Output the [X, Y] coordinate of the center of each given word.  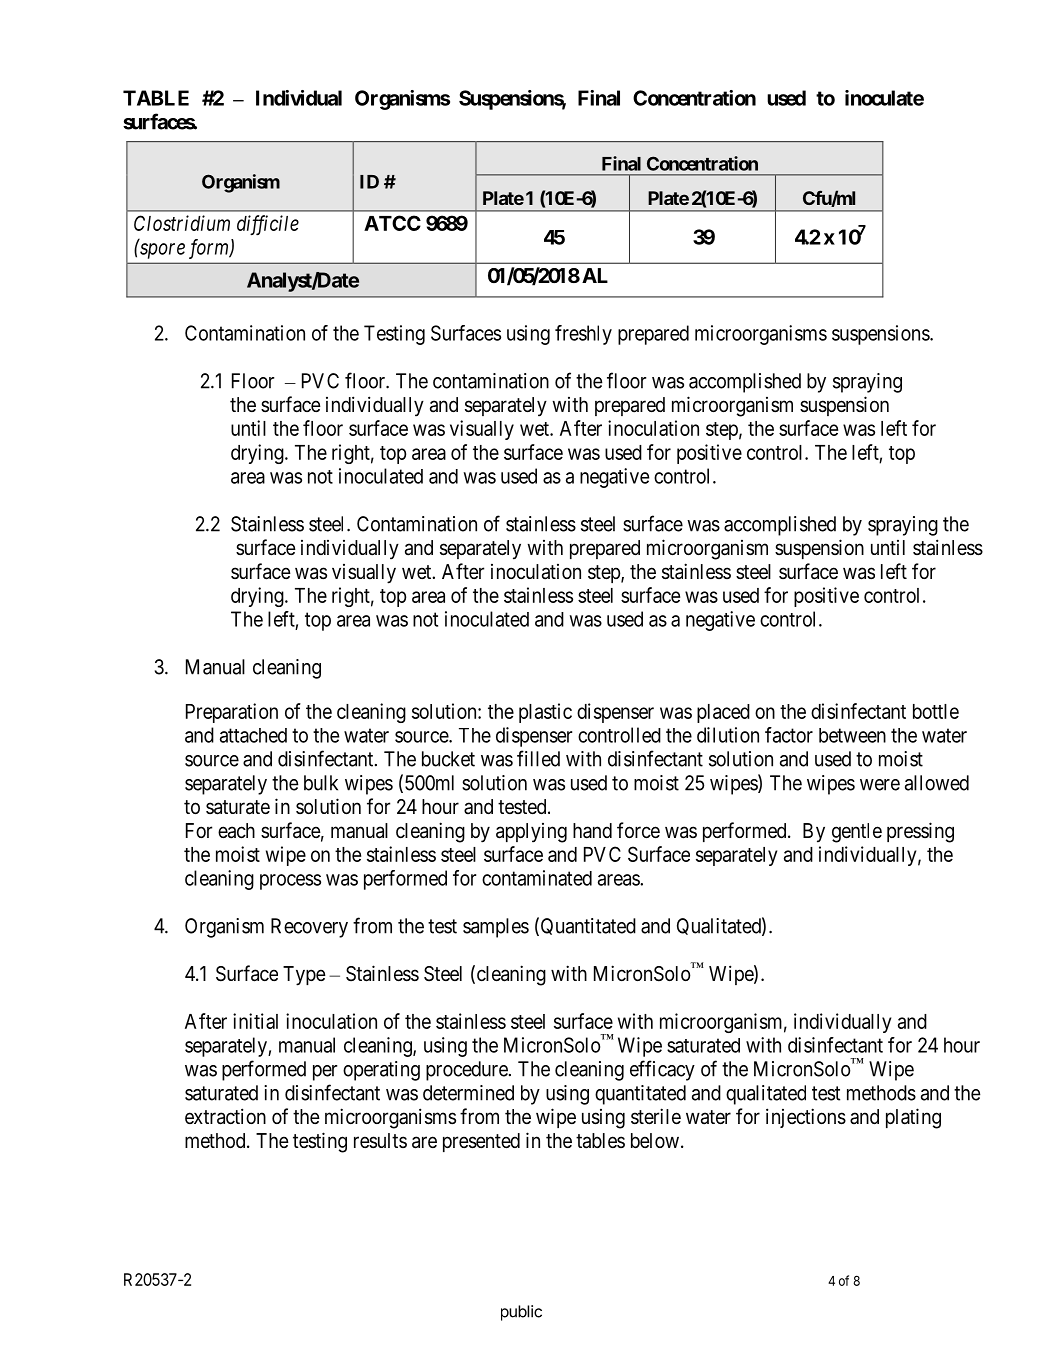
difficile [268, 225]
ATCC [392, 223]
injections [806, 1118]
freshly [583, 335]
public [521, 1313]
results [380, 1140]
